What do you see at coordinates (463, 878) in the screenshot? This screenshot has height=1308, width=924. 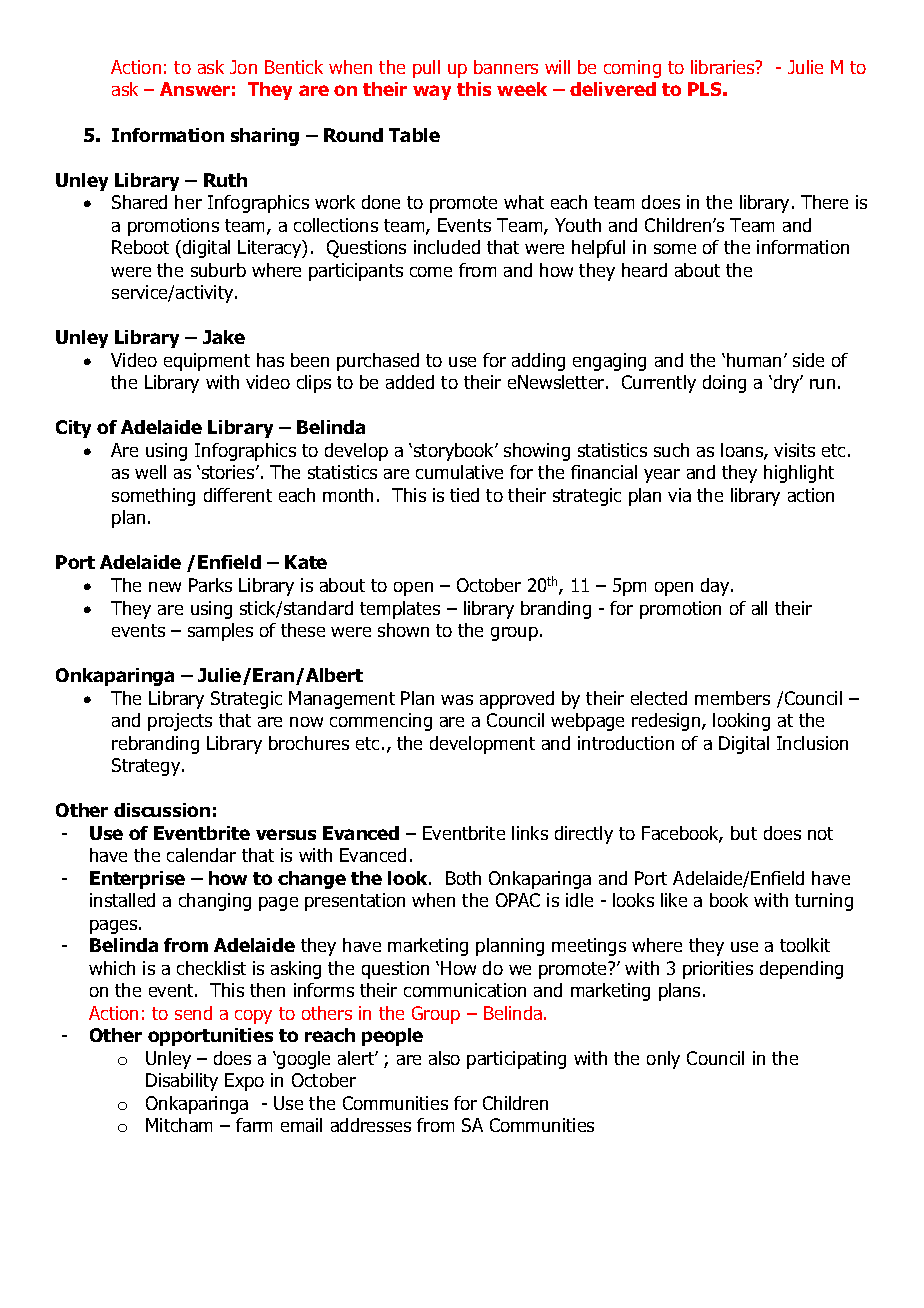 I see `Both` at bounding box center [463, 878].
